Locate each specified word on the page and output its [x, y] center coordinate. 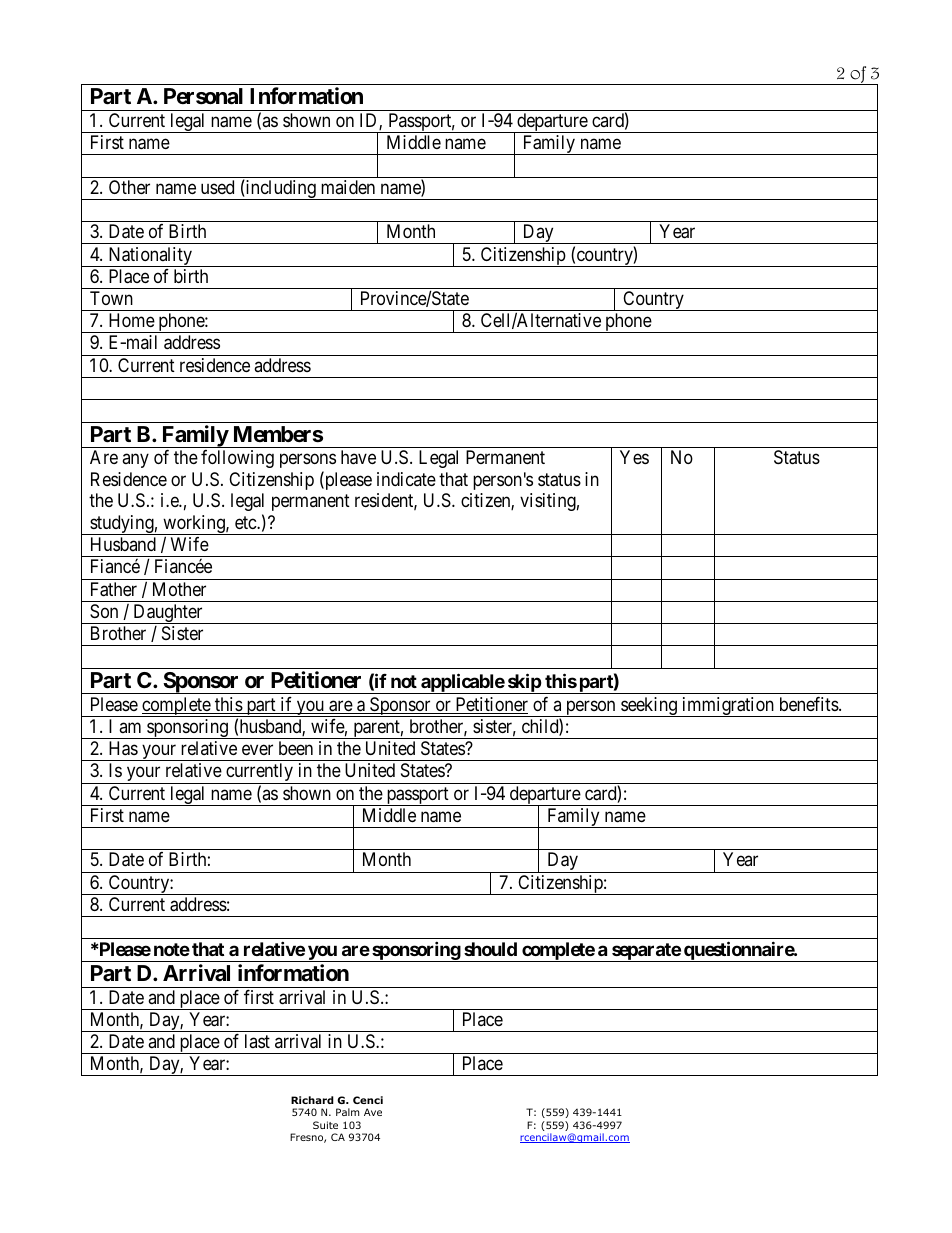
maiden [348, 187]
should [490, 949]
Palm [347, 1112]
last [257, 1041]
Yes [634, 457]
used [217, 187]
